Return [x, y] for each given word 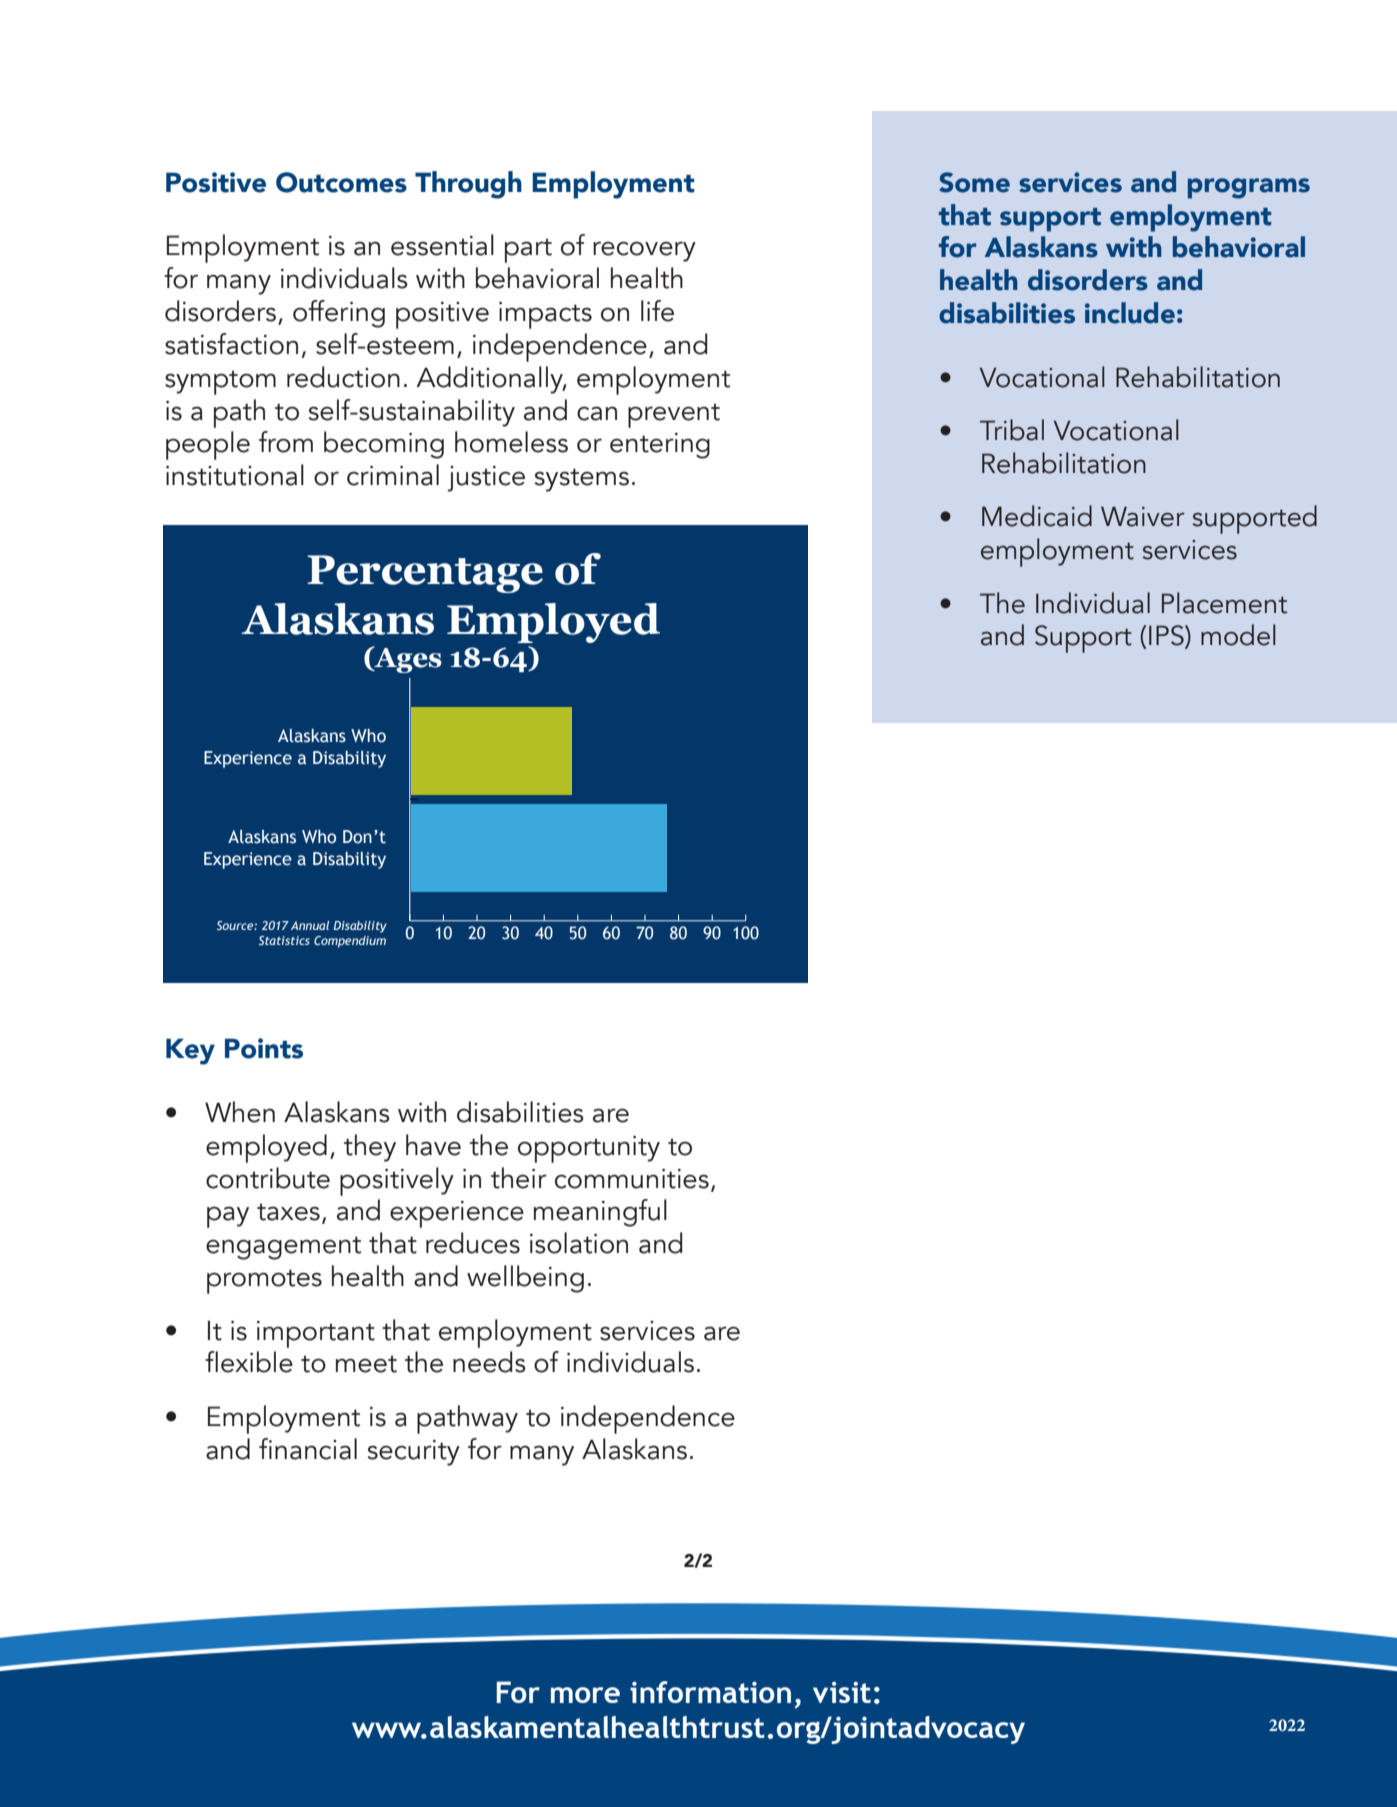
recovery [644, 251]
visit [842, 1692]
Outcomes [341, 182]
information [710, 1692]
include [1130, 313]
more [585, 1695]
